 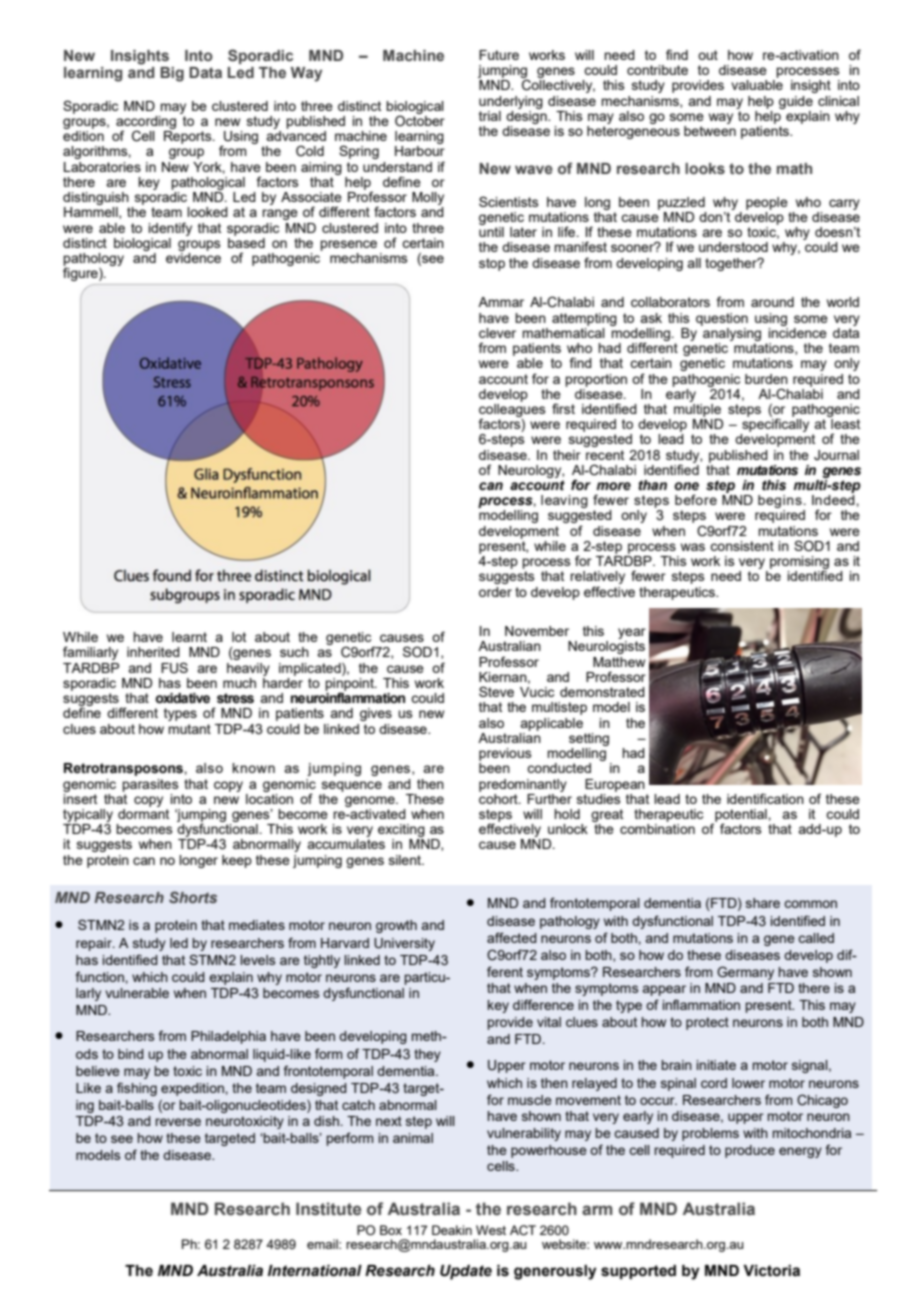 I want to click on parasites, so click(x=150, y=785).
